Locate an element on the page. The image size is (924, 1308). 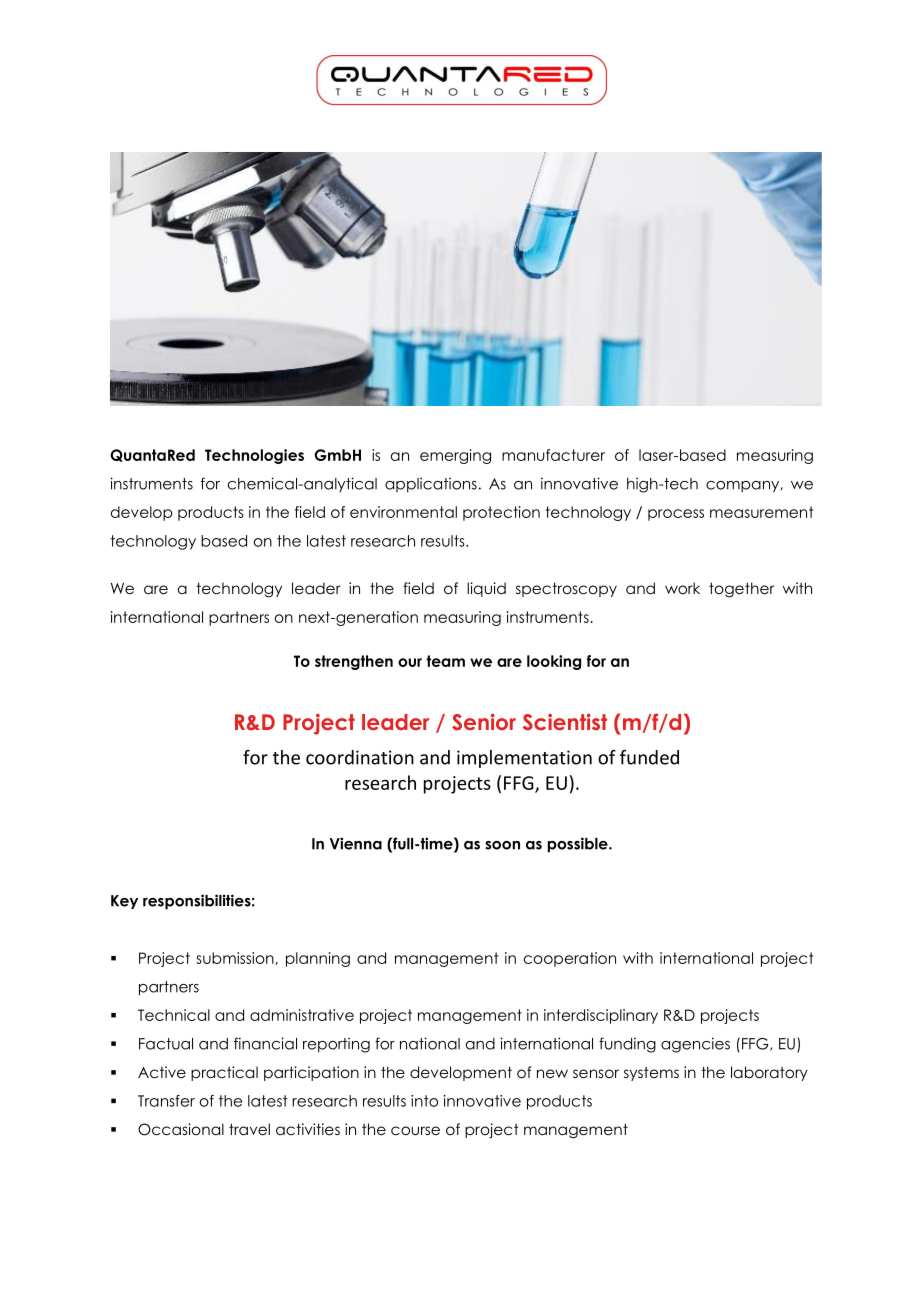
Transfer is located at coordinates (166, 1101).
